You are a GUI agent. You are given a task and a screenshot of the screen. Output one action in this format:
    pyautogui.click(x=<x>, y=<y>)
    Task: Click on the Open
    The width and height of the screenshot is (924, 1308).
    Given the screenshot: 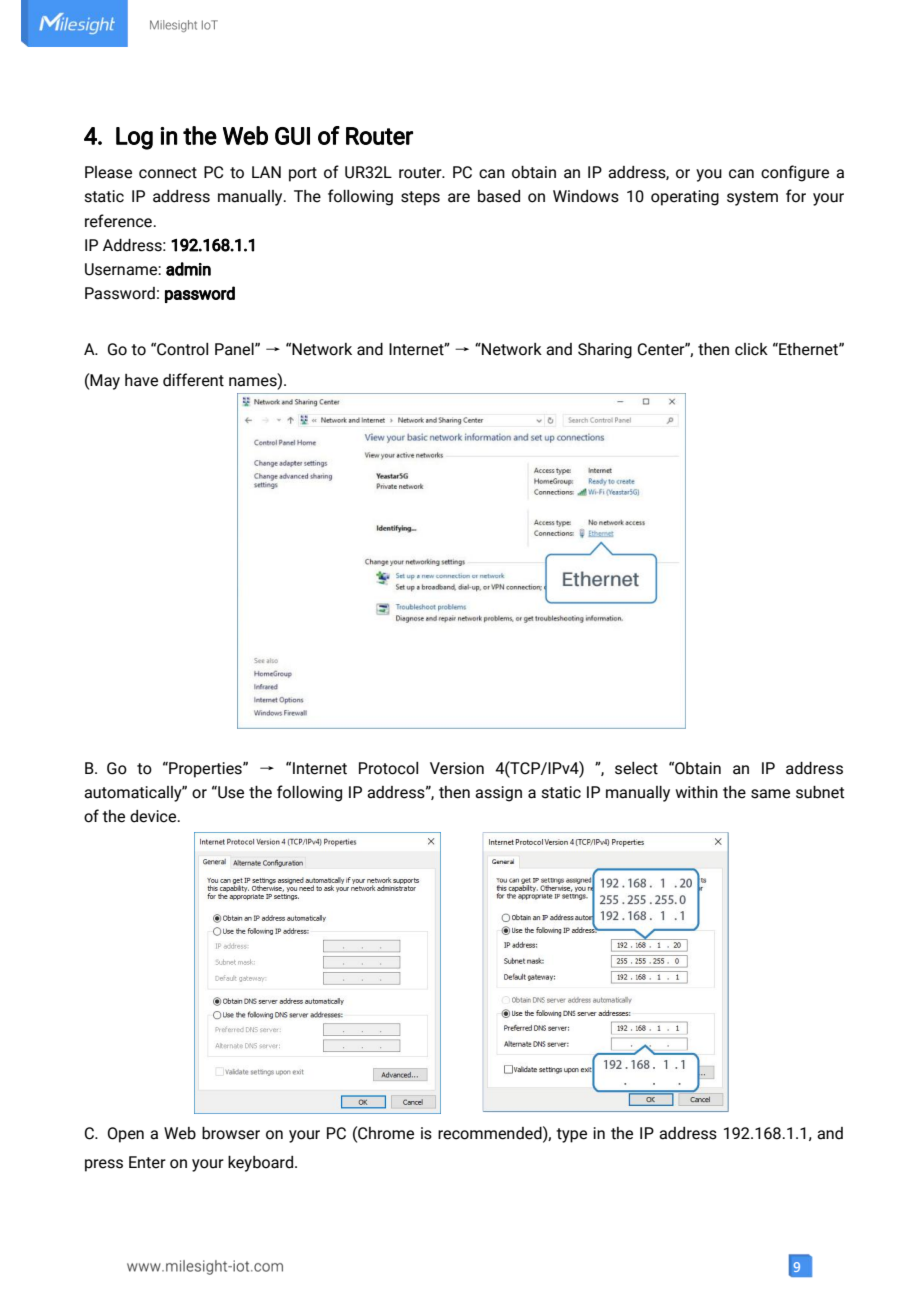 What is the action you would take?
    pyautogui.click(x=126, y=1135)
